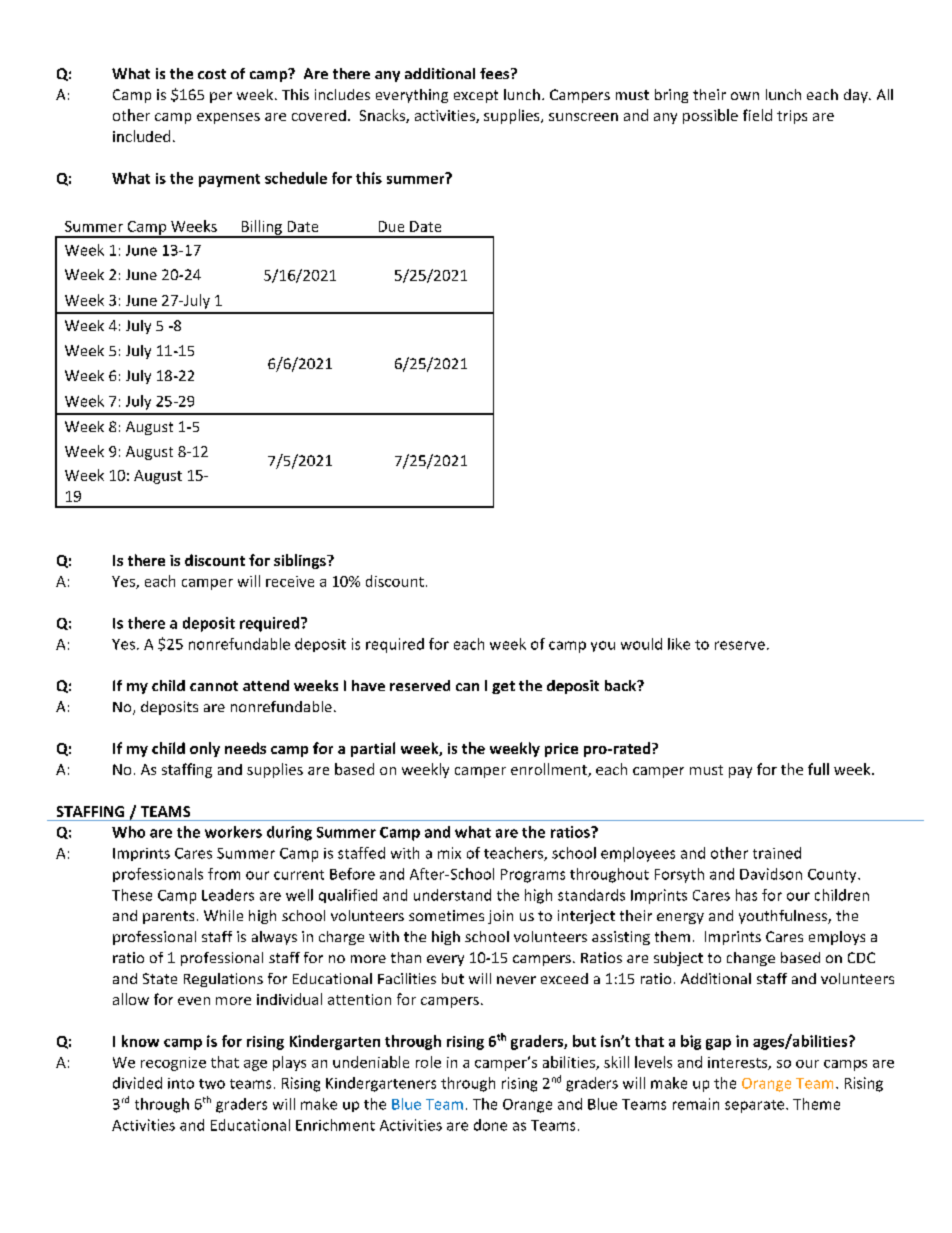 This page has height=1233, width=952. Describe the element at coordinates (228, 118) in the page. I see `expenses` at that location.
